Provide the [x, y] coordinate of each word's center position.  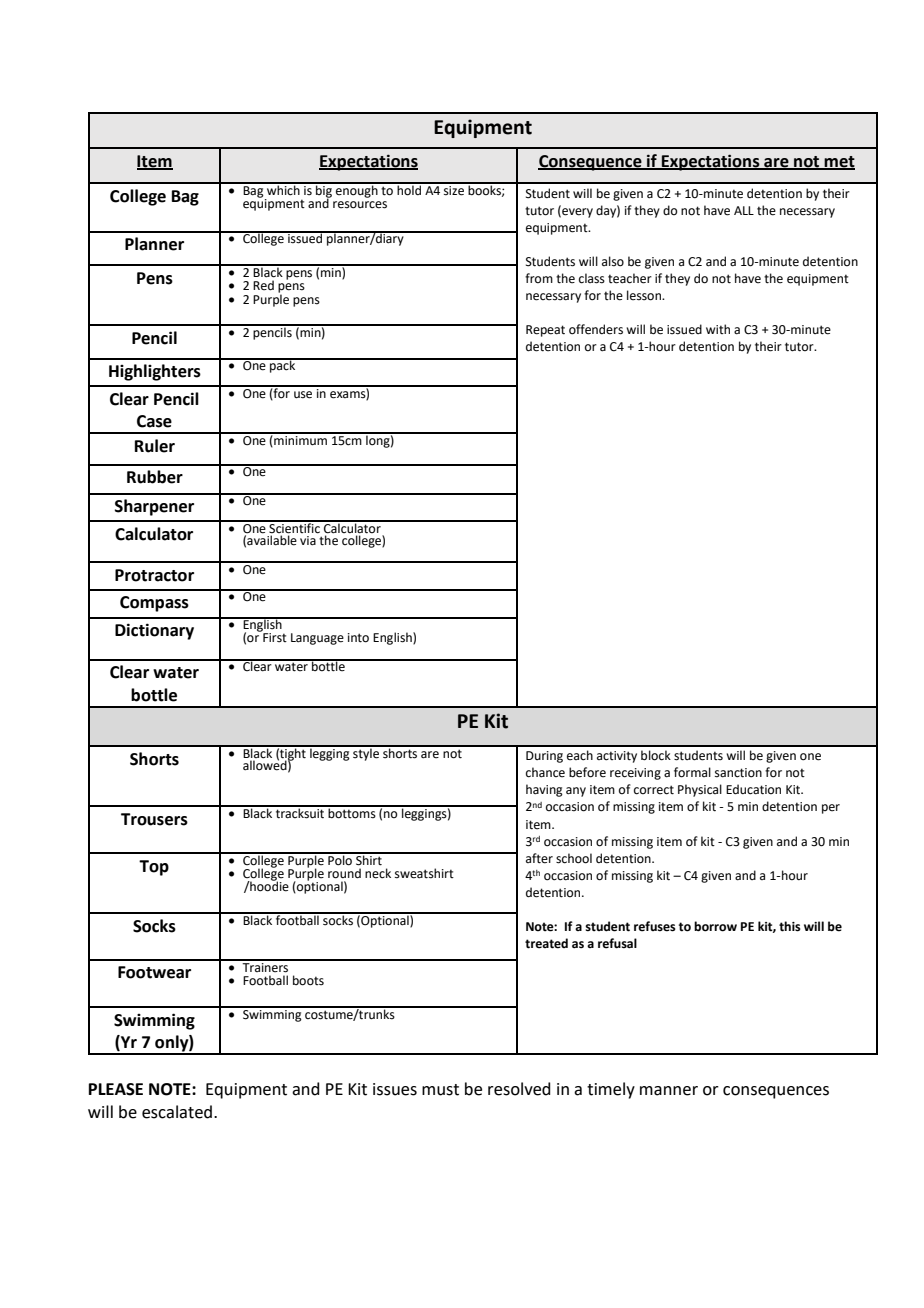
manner [669, 1091]
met [839, 162]
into [358, 638]
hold [409, 189]
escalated [178, 1112]
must [440, 1090]
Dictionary [154, 631]
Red [263, 285]
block [656, 755]
